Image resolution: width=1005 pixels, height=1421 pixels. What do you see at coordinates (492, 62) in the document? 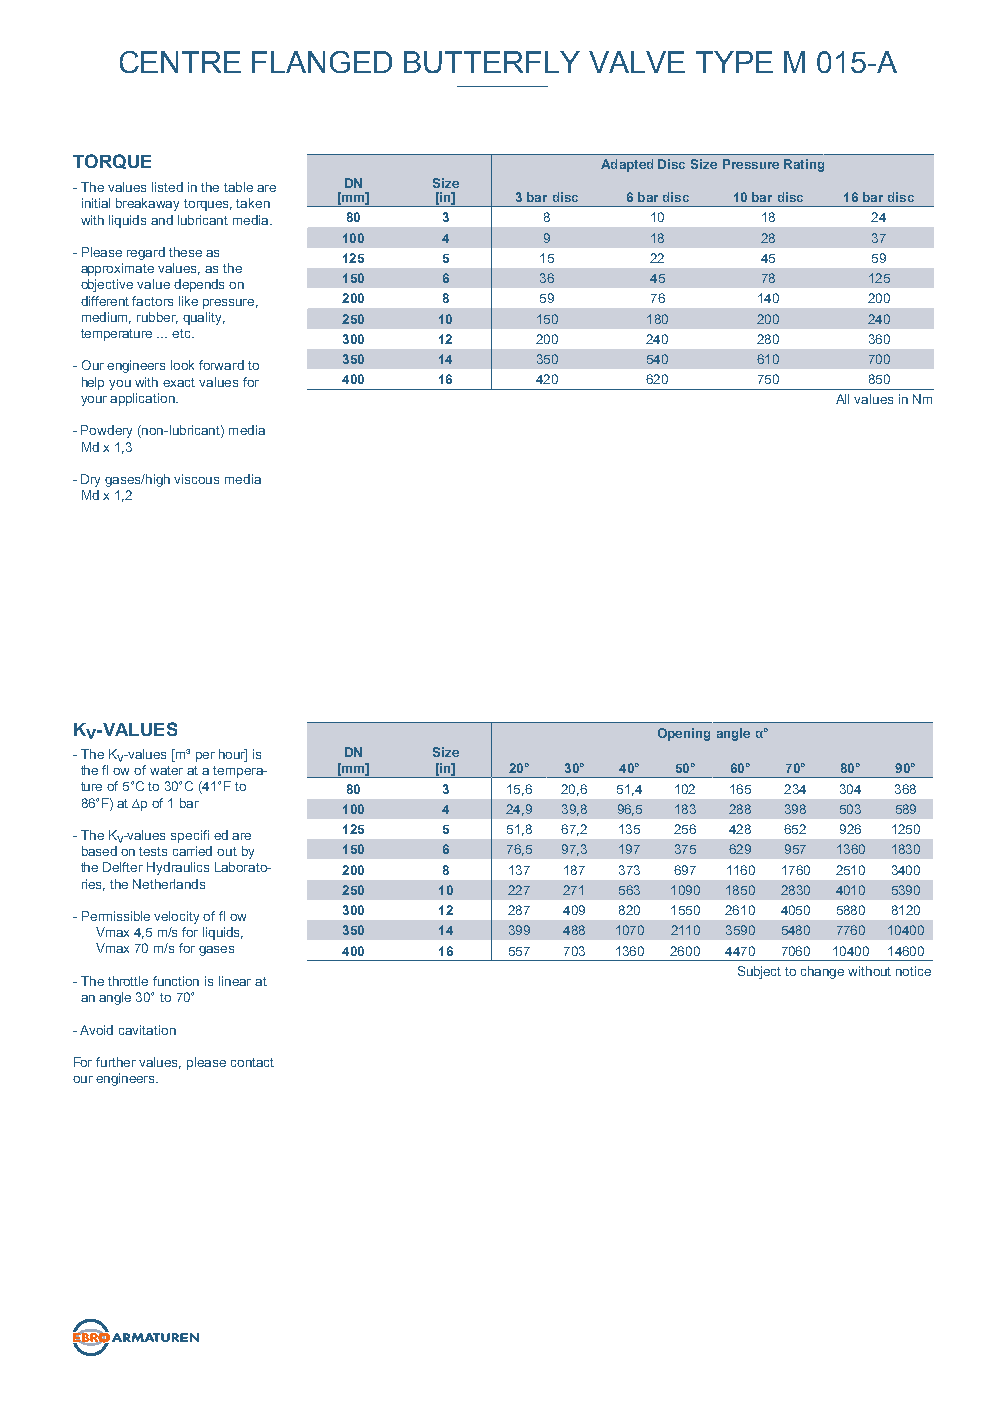
I see `BUTTERFLY` at bounding box center [492, 62].
